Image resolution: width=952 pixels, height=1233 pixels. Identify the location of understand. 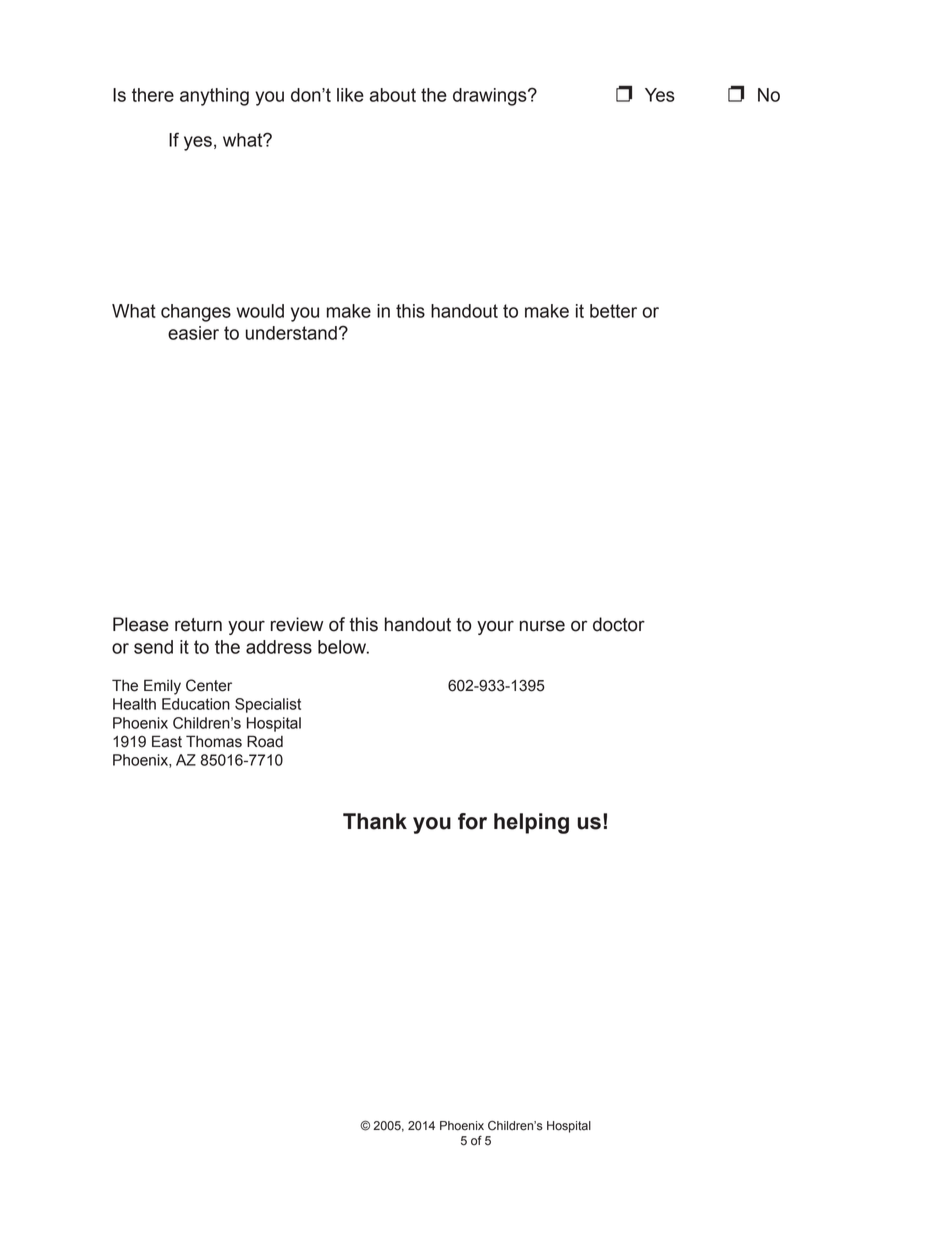
(291, 333).
